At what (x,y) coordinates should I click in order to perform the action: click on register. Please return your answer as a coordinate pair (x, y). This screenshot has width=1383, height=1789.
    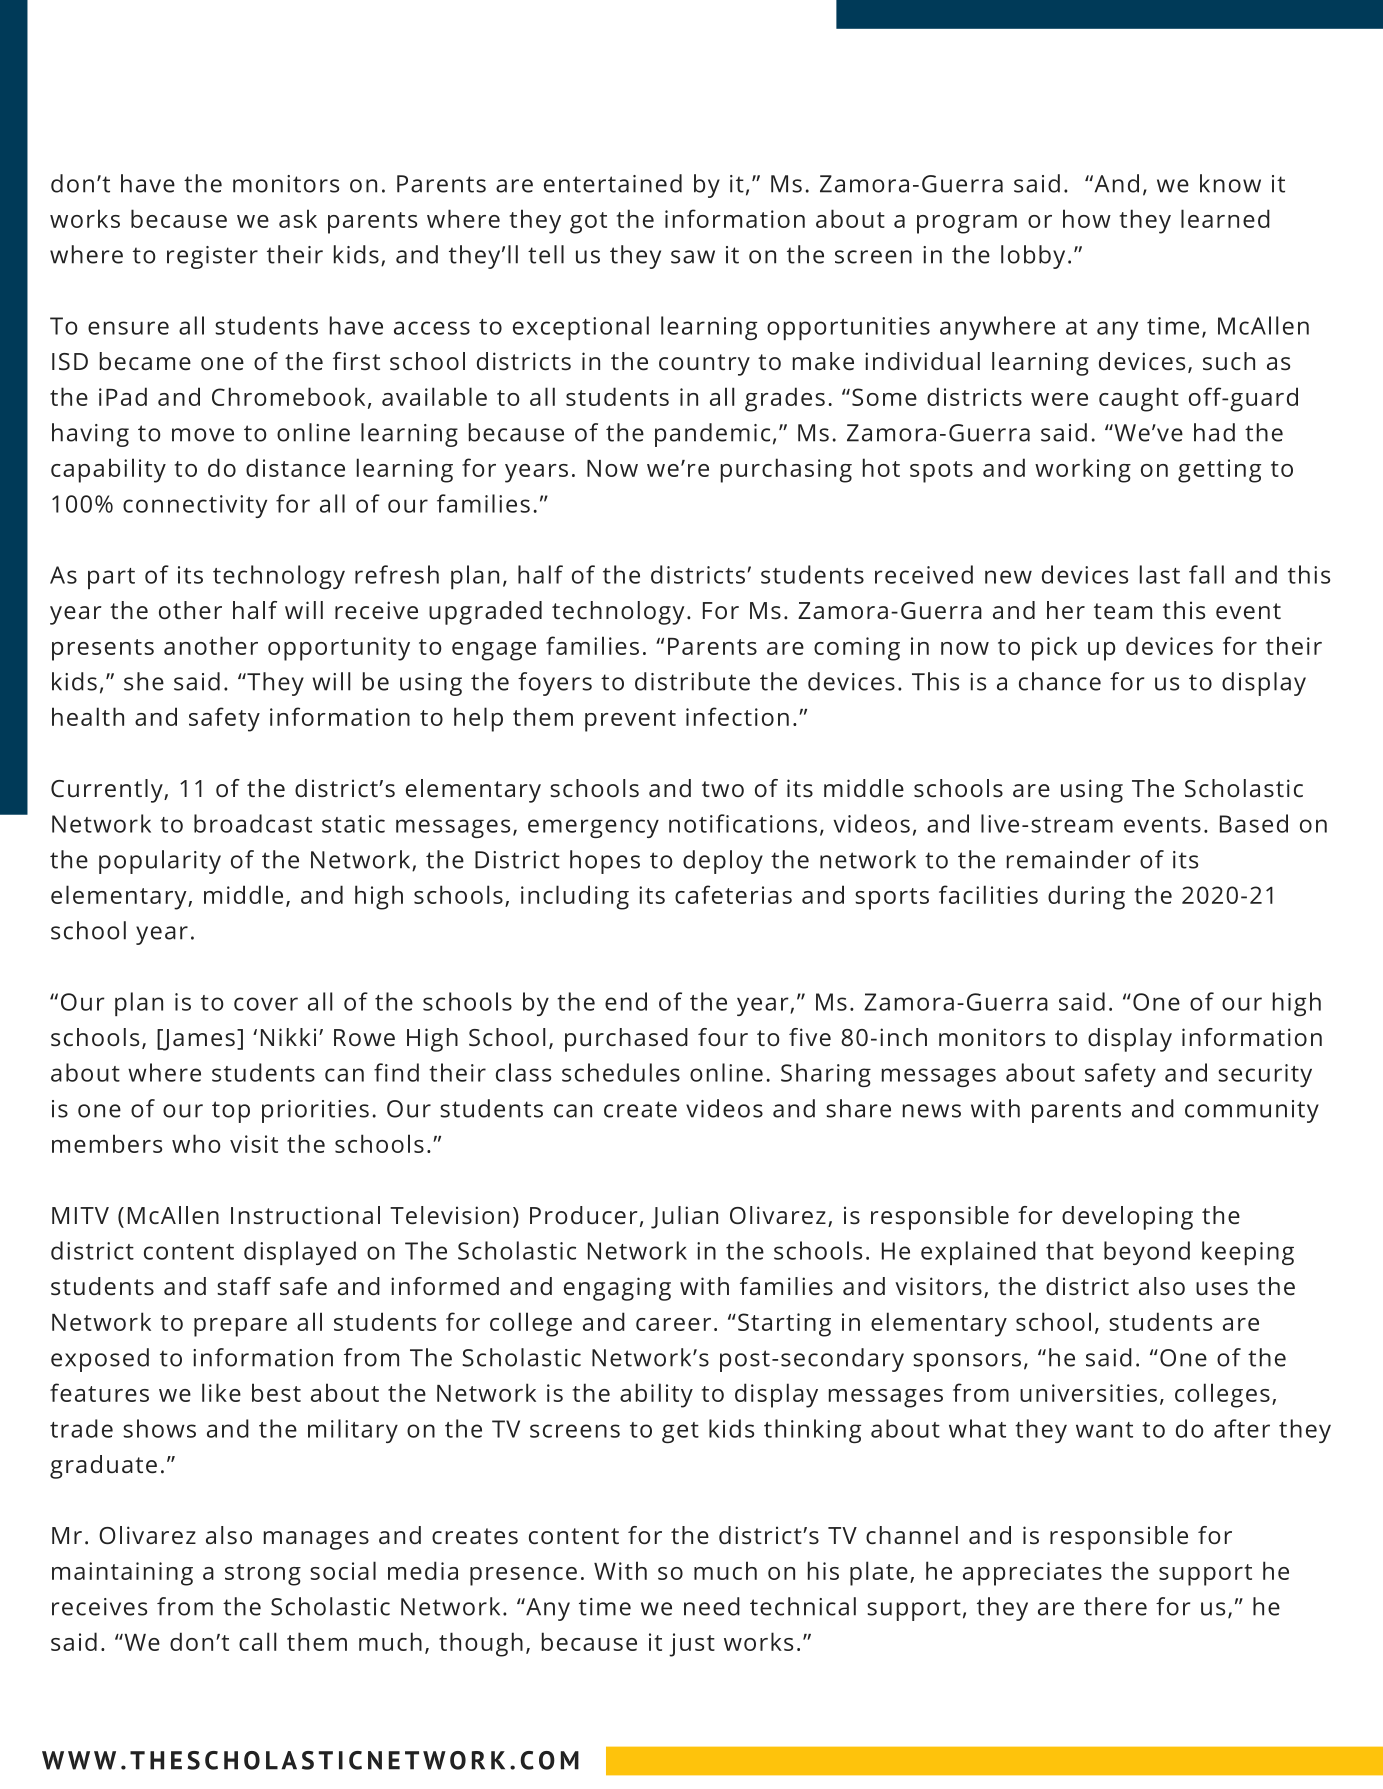
    Looking at the image, I should click on (212, 257).
